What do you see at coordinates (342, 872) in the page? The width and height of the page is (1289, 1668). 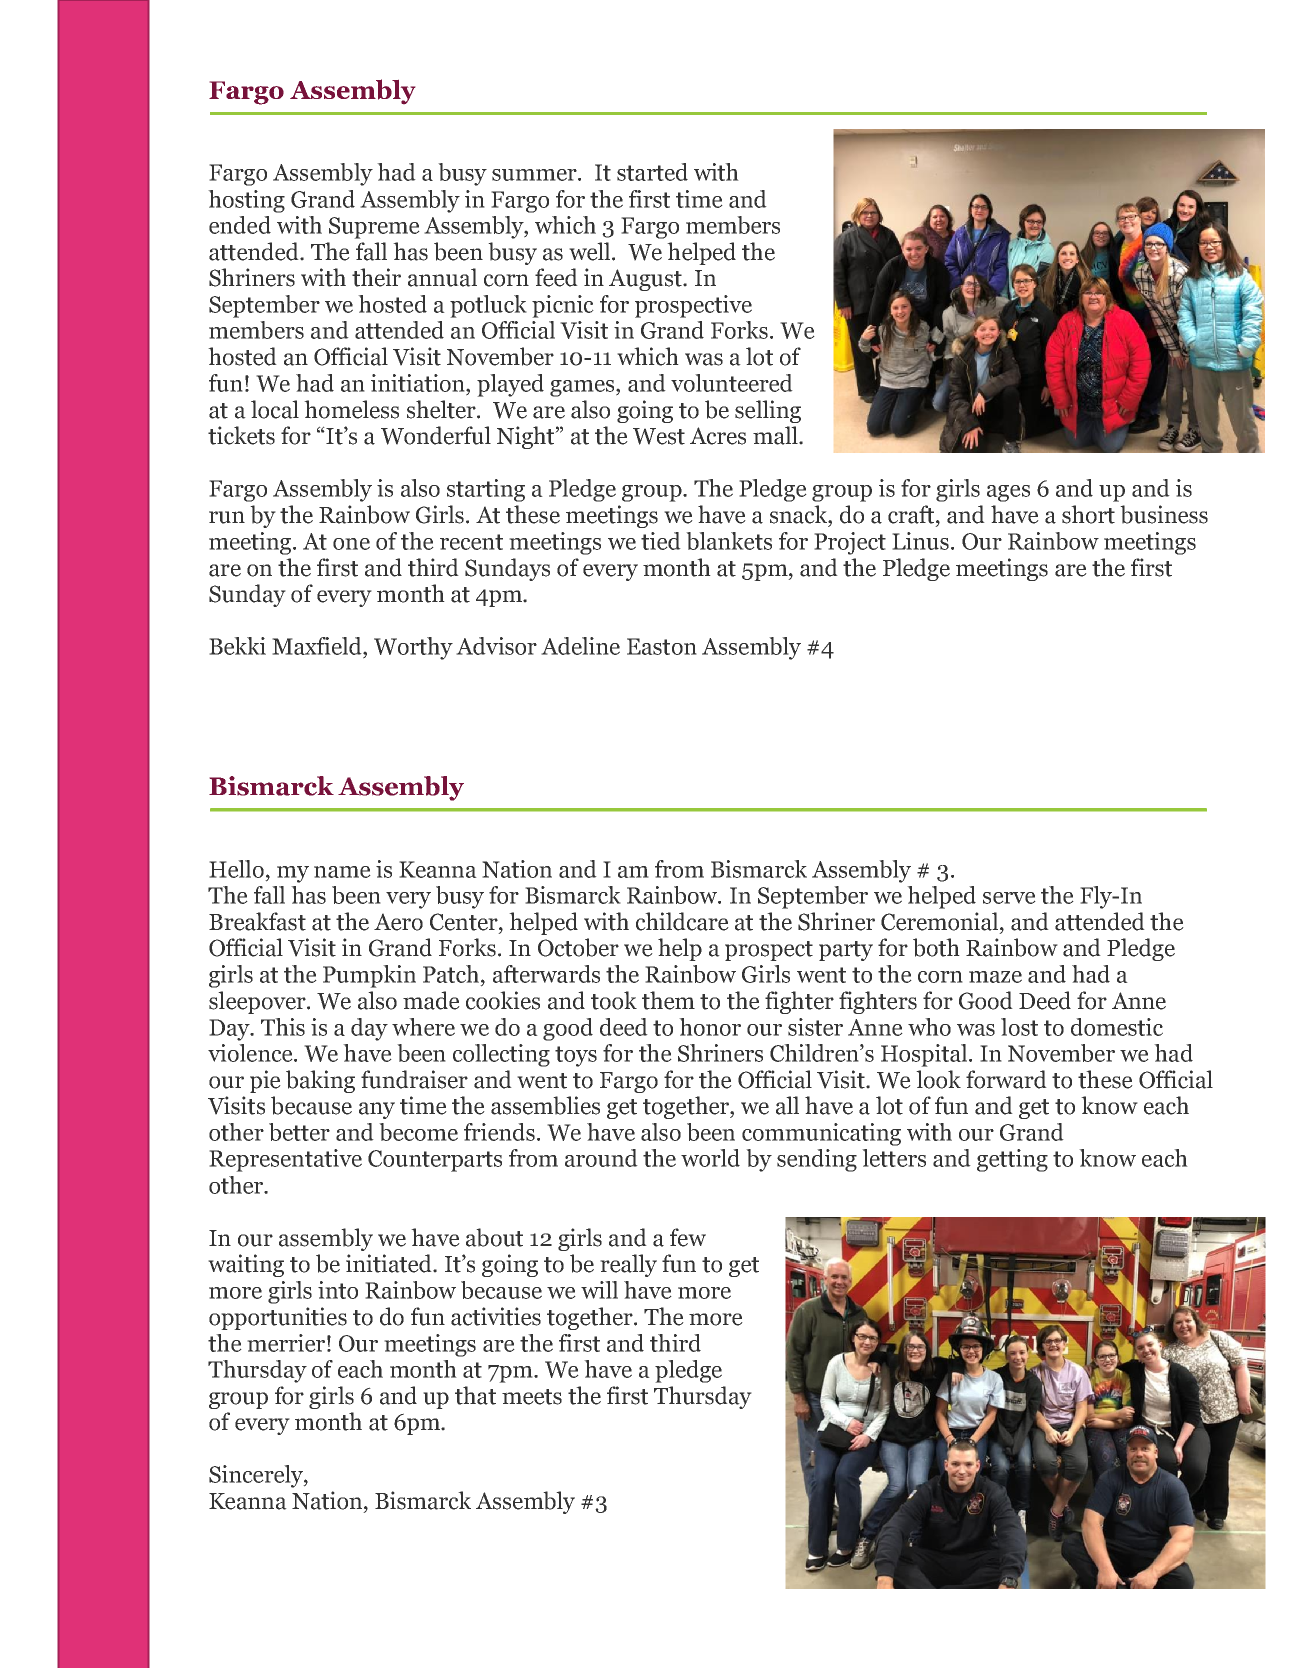 I see `name` at bounding box center [342, 872].
